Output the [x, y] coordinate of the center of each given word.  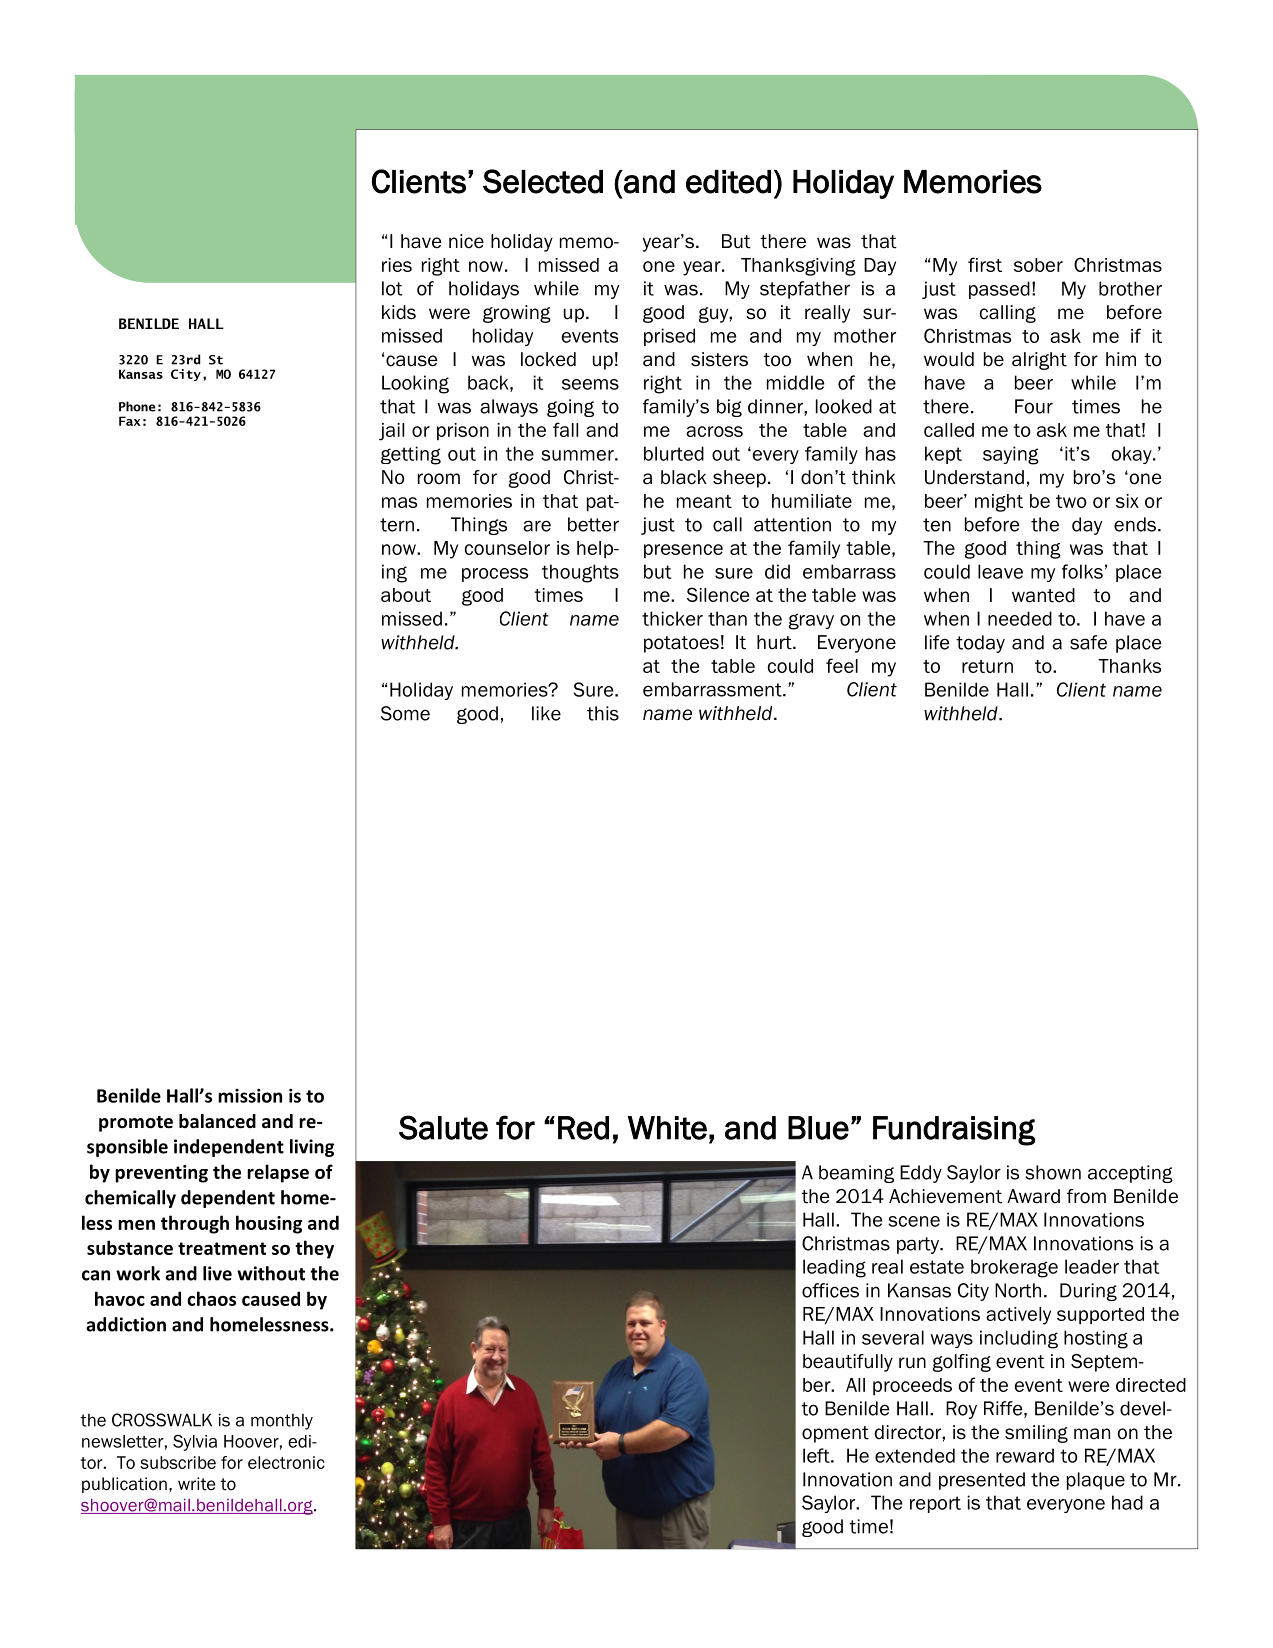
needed [1020, 618]
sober [1038, 265]
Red [583, 1128]
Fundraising [954, 1131]
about [406, 595]
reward [1025, 1455]
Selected [543, 181]
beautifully [848, 1363]
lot [392, 288]
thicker [672, 618]
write [196, 1484]
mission [250, 1095]
